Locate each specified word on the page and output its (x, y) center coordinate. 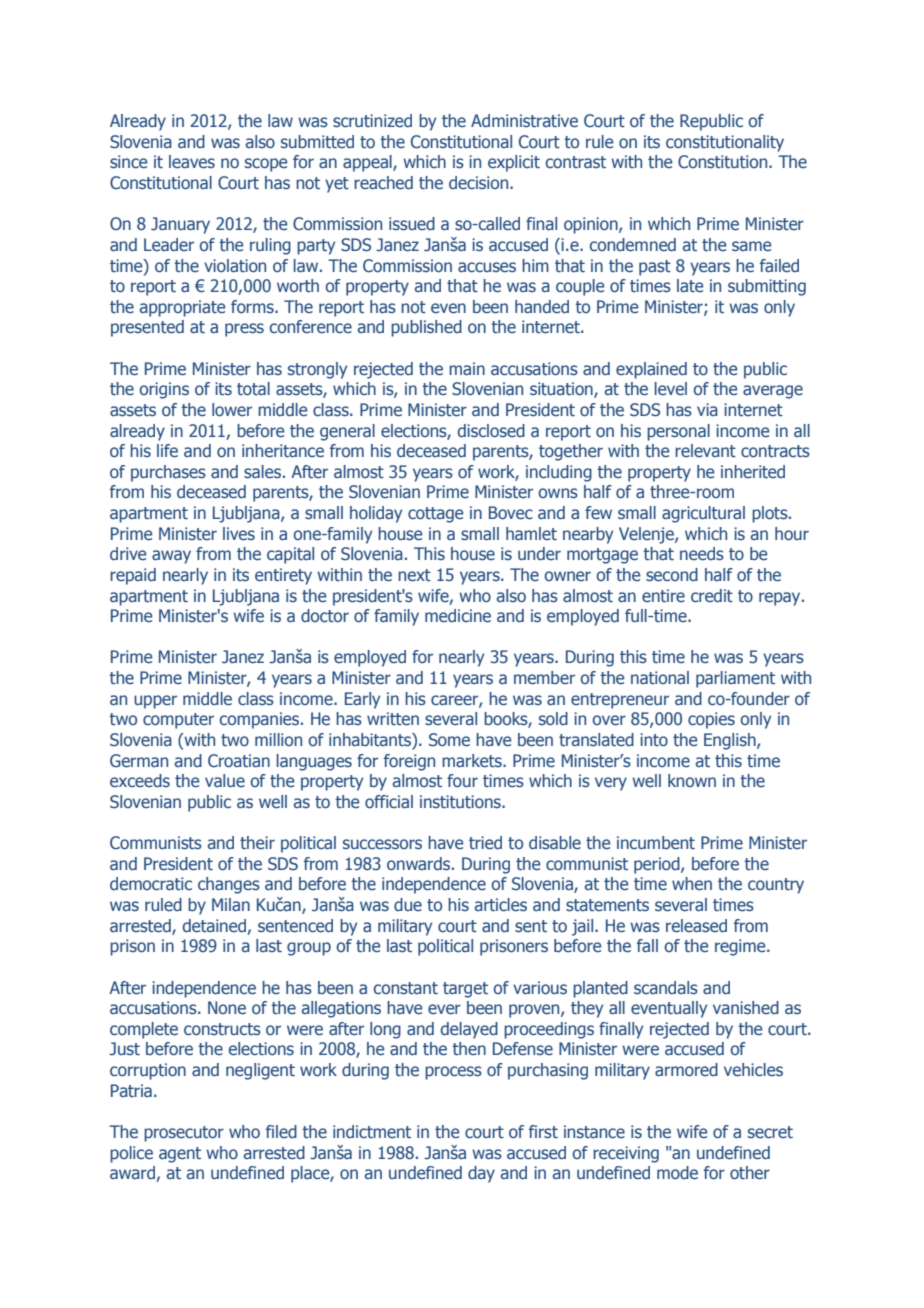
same (751, 246)
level (671, 389)
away (171, 557)
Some (449, 740)
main (467, 368)
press (244, 330)
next (414, 575)
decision (480, 183)
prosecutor (184, 1134)
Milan (231, 904)
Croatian (239, 760)
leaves (192, 162)
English (731, 741)
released (696, 926)
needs (702, 553)
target (465, 990)
